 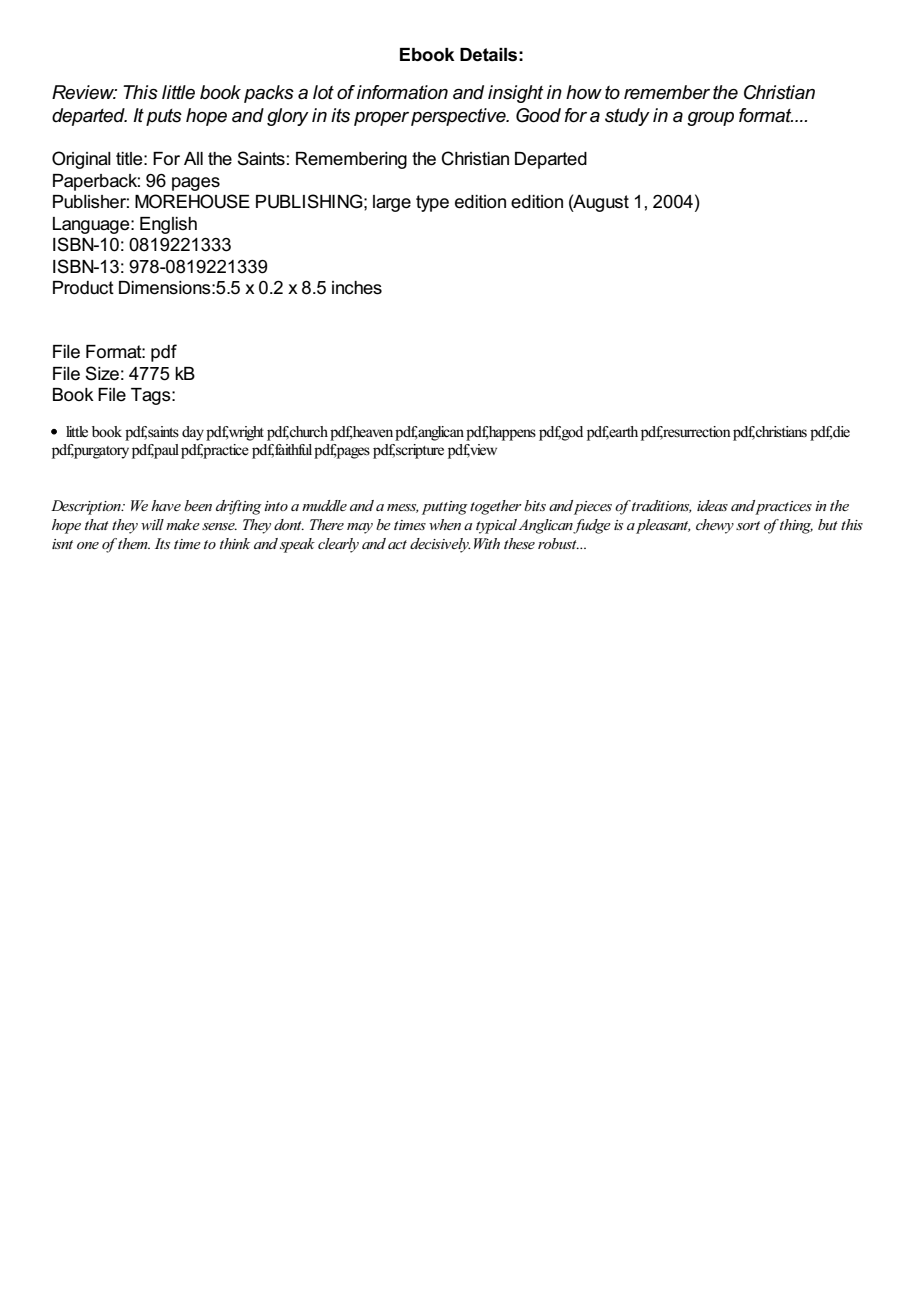 What do you see at coordinates (710, 119) in the screenshot?
I see `group` at bounding box center [710, 119].
